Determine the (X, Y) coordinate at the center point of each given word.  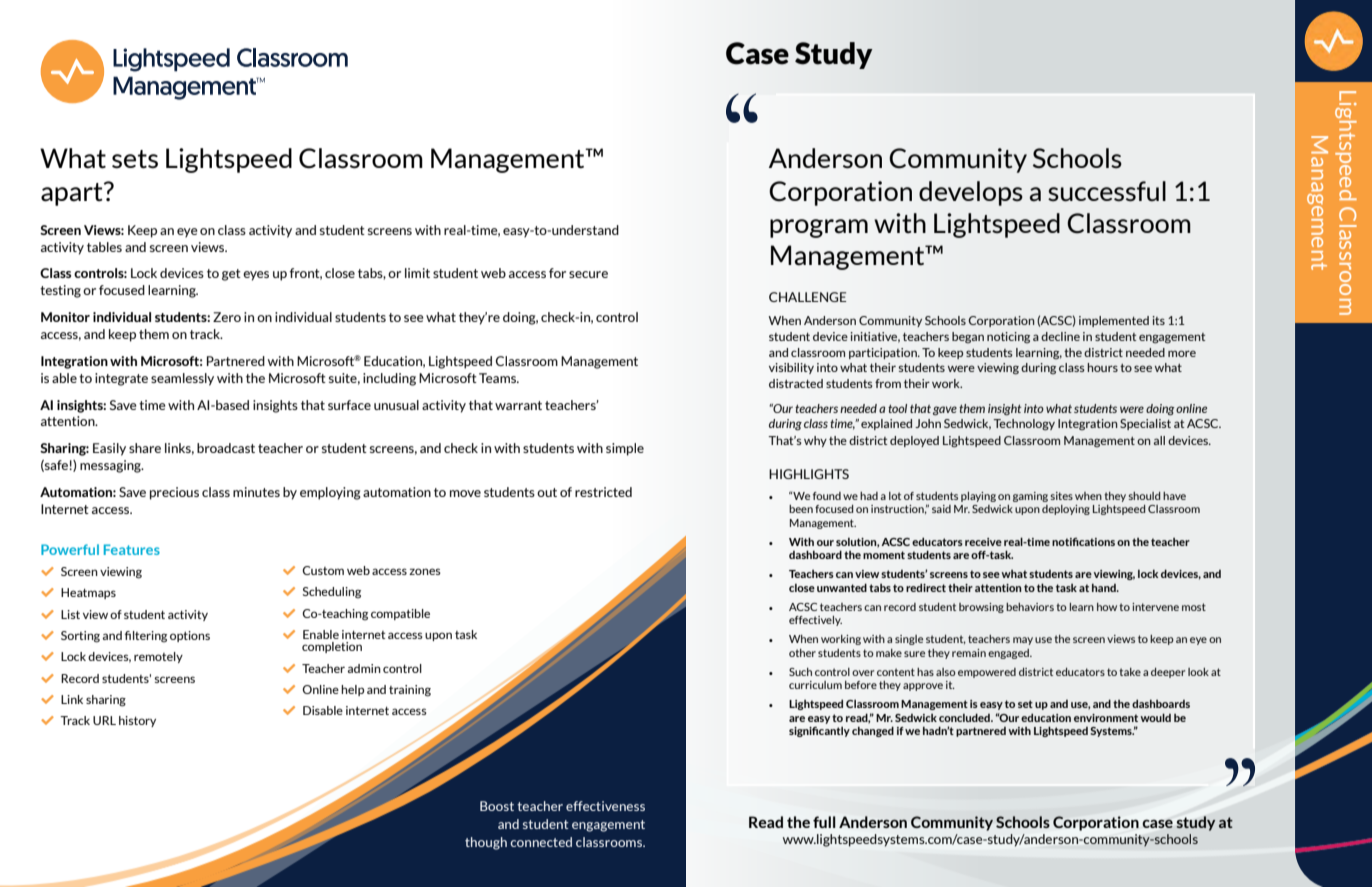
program (819, 228)
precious (174, 493)
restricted (603, 492)
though (486, 843)
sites (1062, 496)
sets (135, 159)
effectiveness (605, 806)
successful (1107, 191)
